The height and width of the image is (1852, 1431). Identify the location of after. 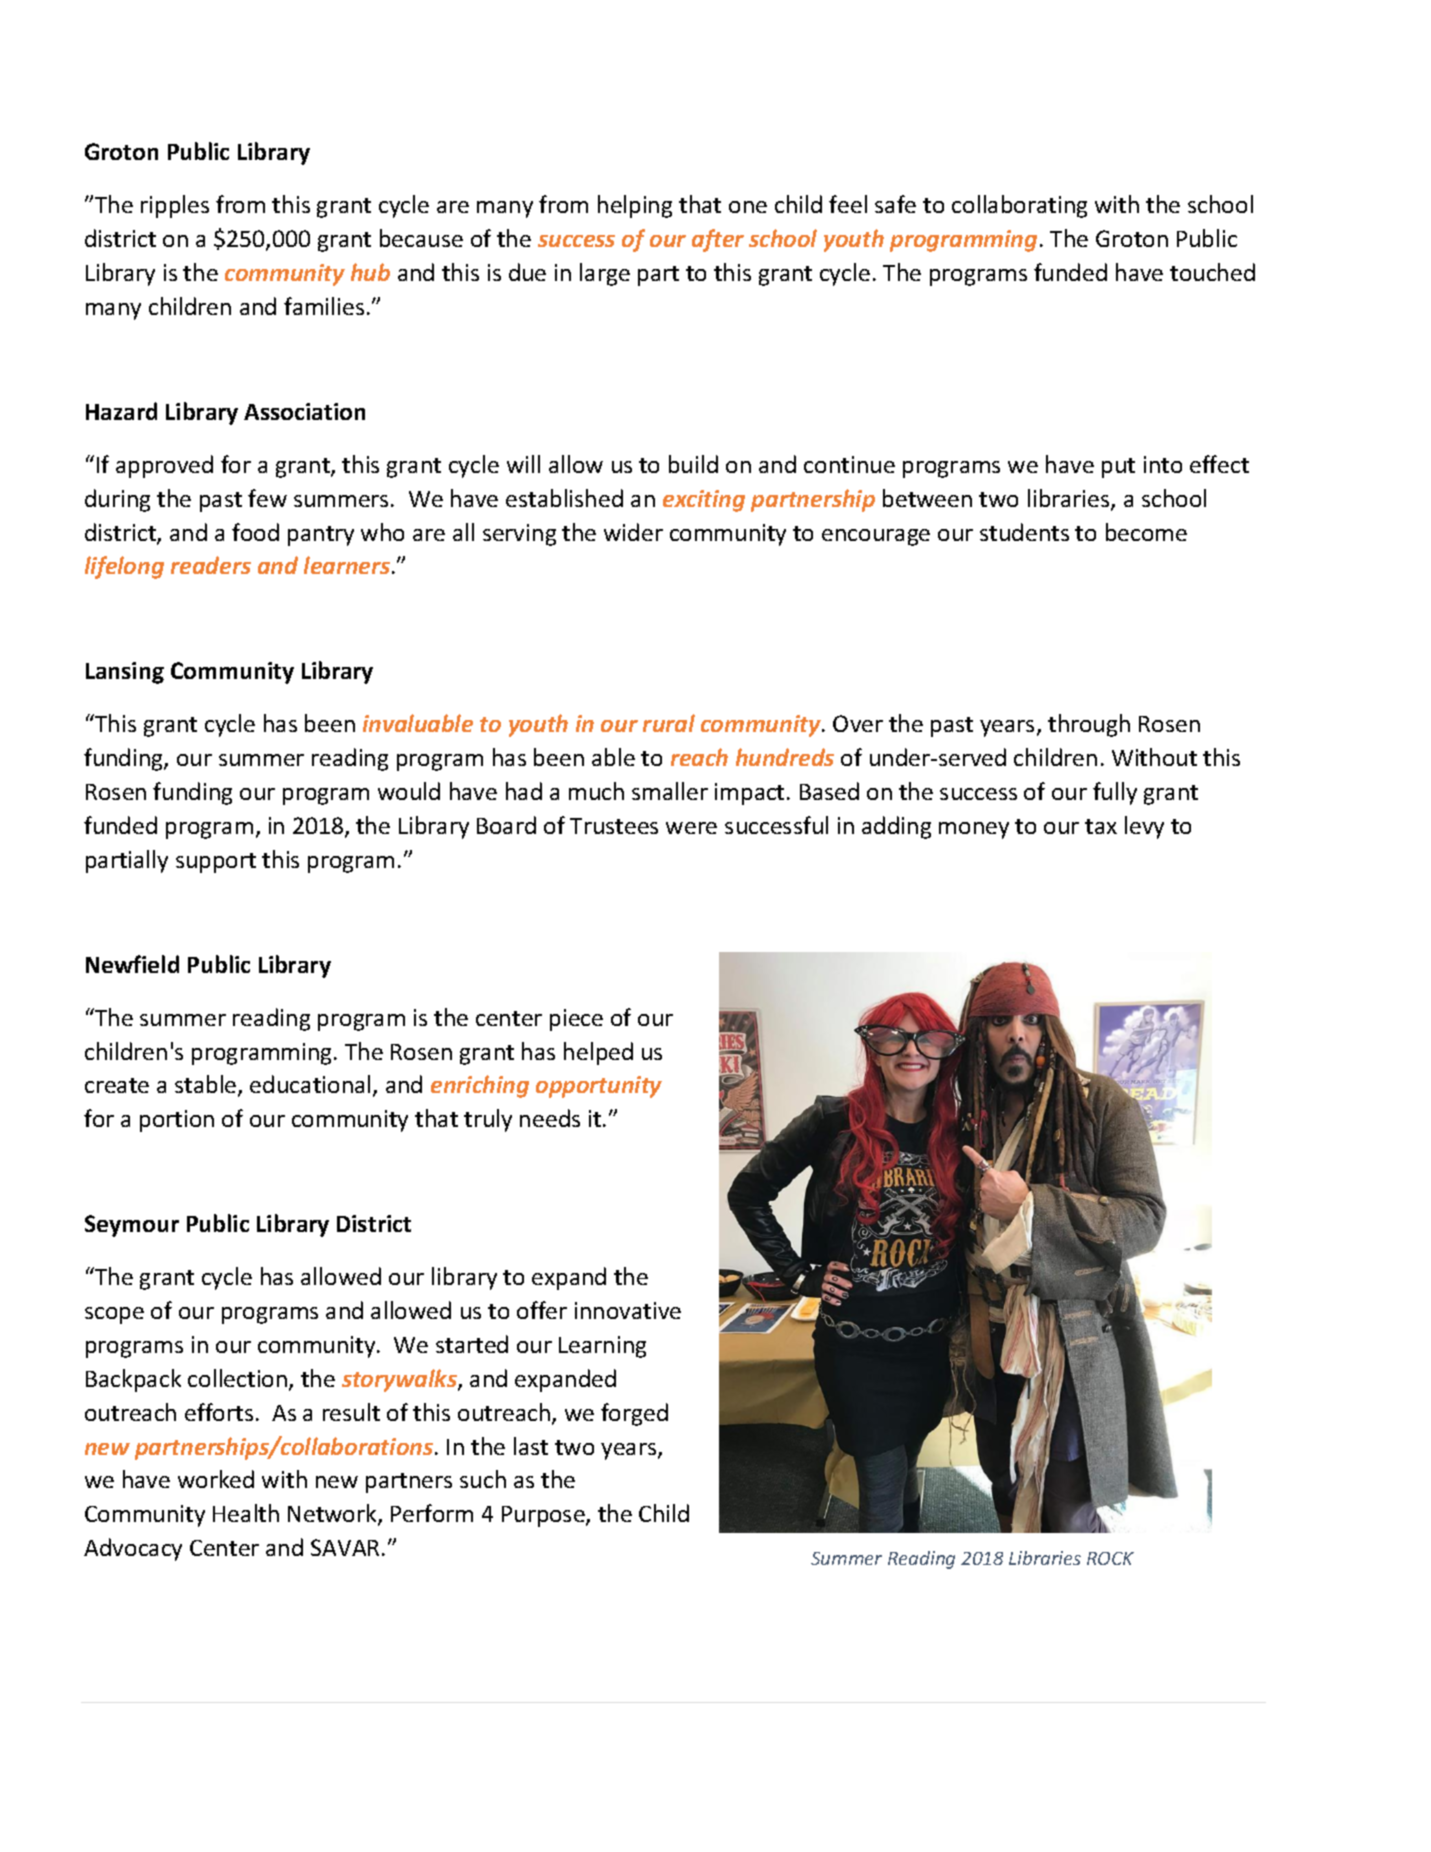
(718, 240).
